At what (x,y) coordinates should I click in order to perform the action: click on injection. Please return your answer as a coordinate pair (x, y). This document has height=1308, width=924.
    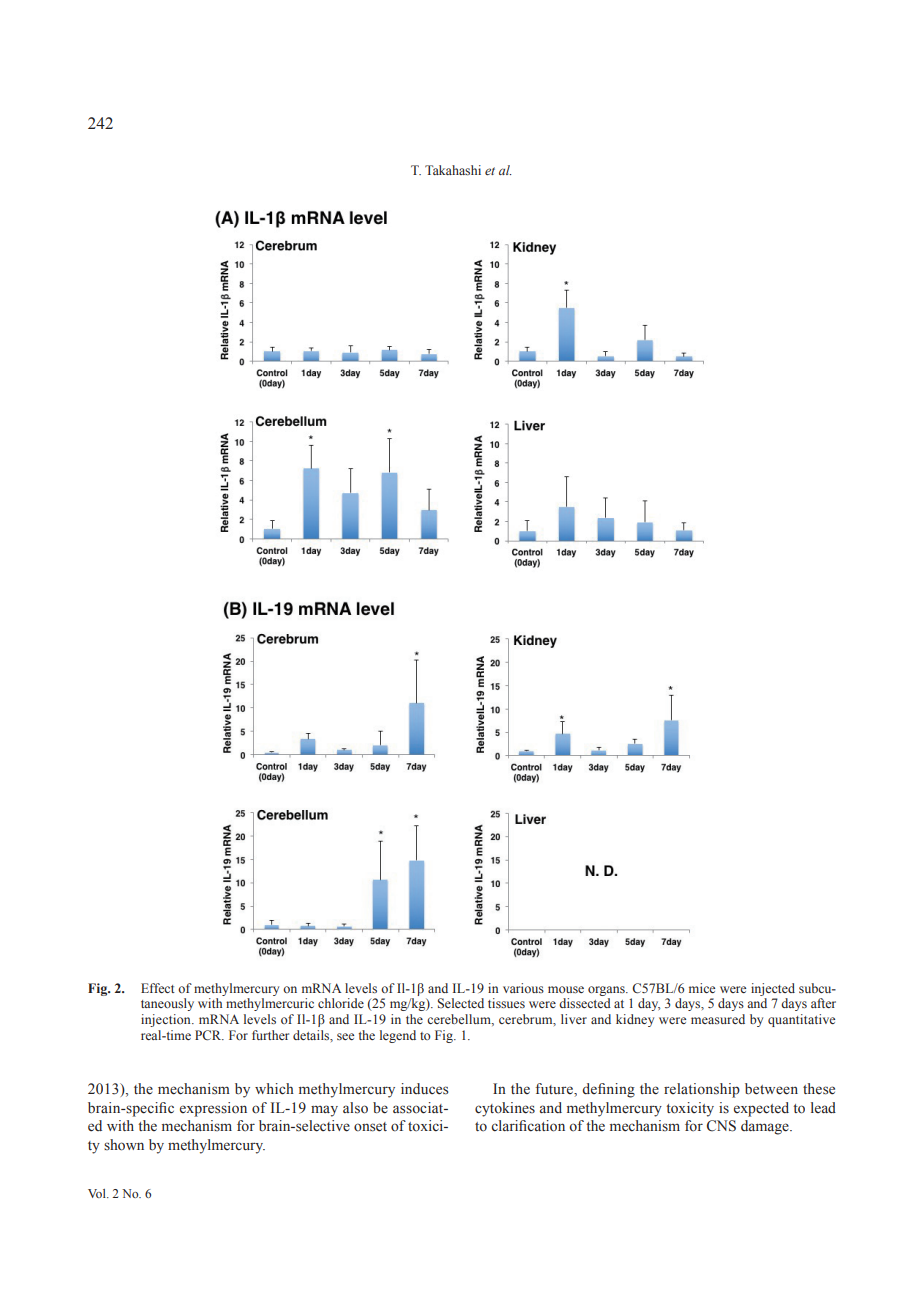
    Looking at the image, I should click on (167, 1020).
